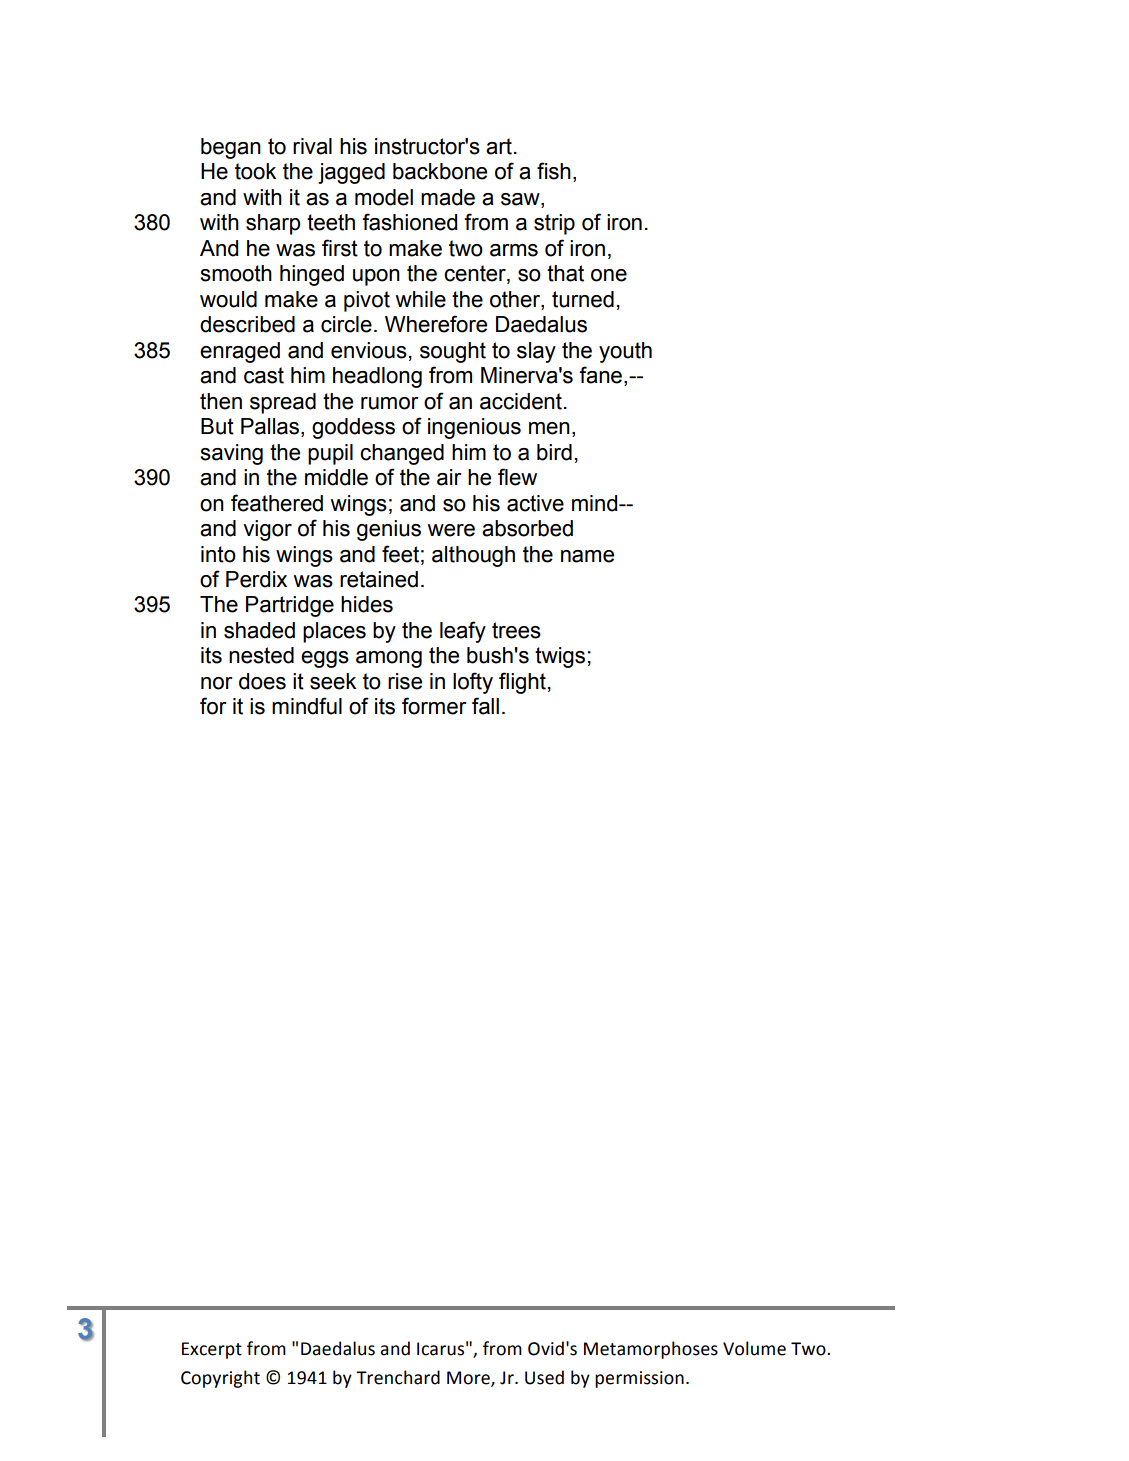 The height and width of the screenshot is (1461, 1129). Describe the element at coordinates (560, 657) in the screenshot. I see `twigs` at that location.
